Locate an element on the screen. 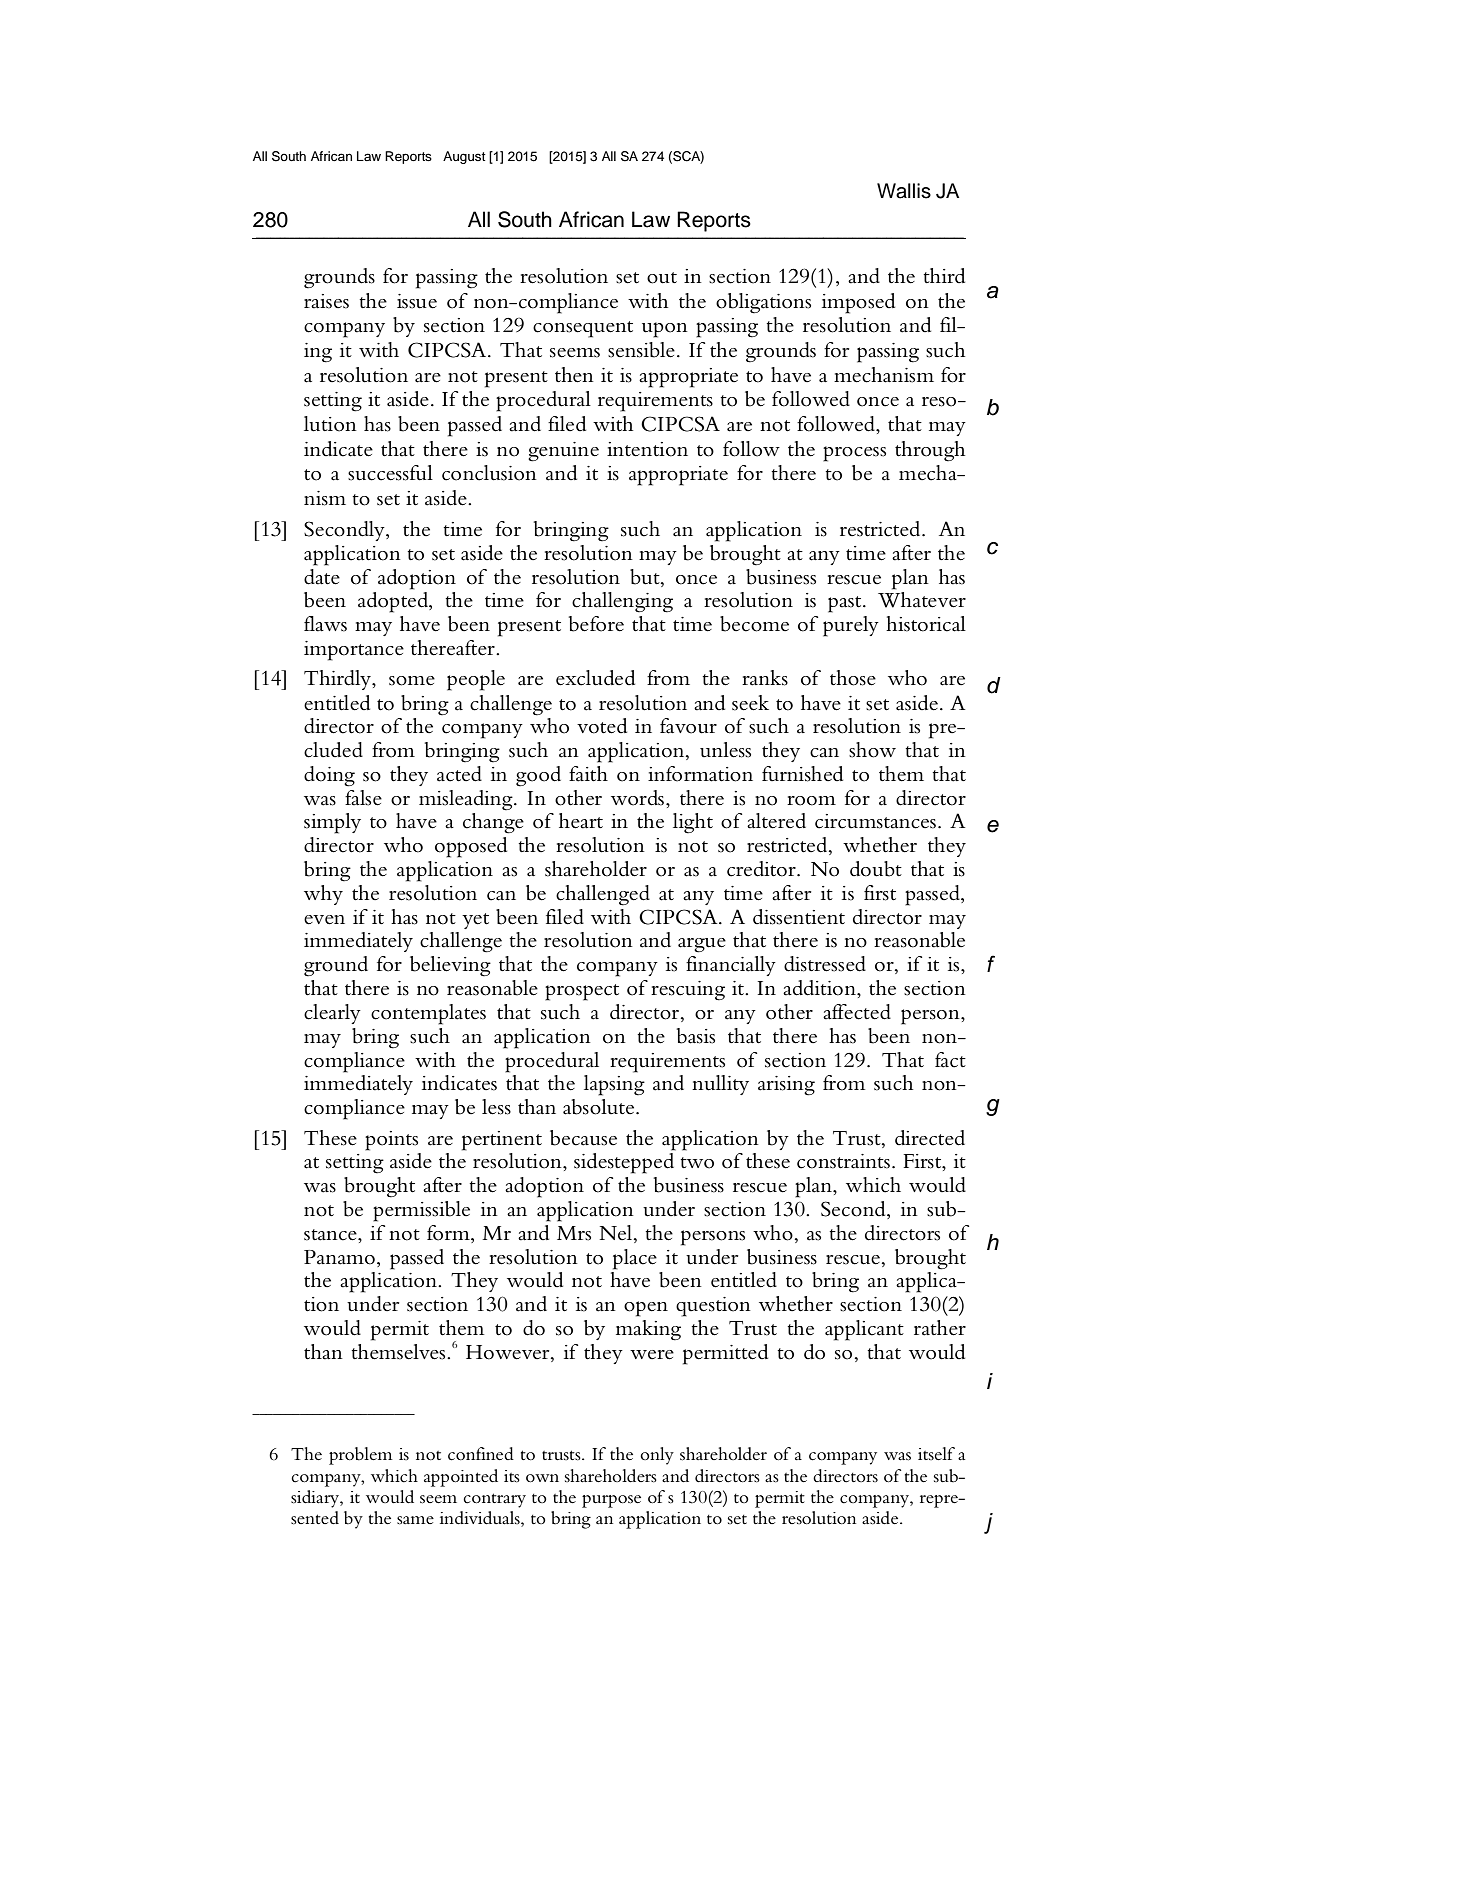  importance is located at coordinates (354, 651).
